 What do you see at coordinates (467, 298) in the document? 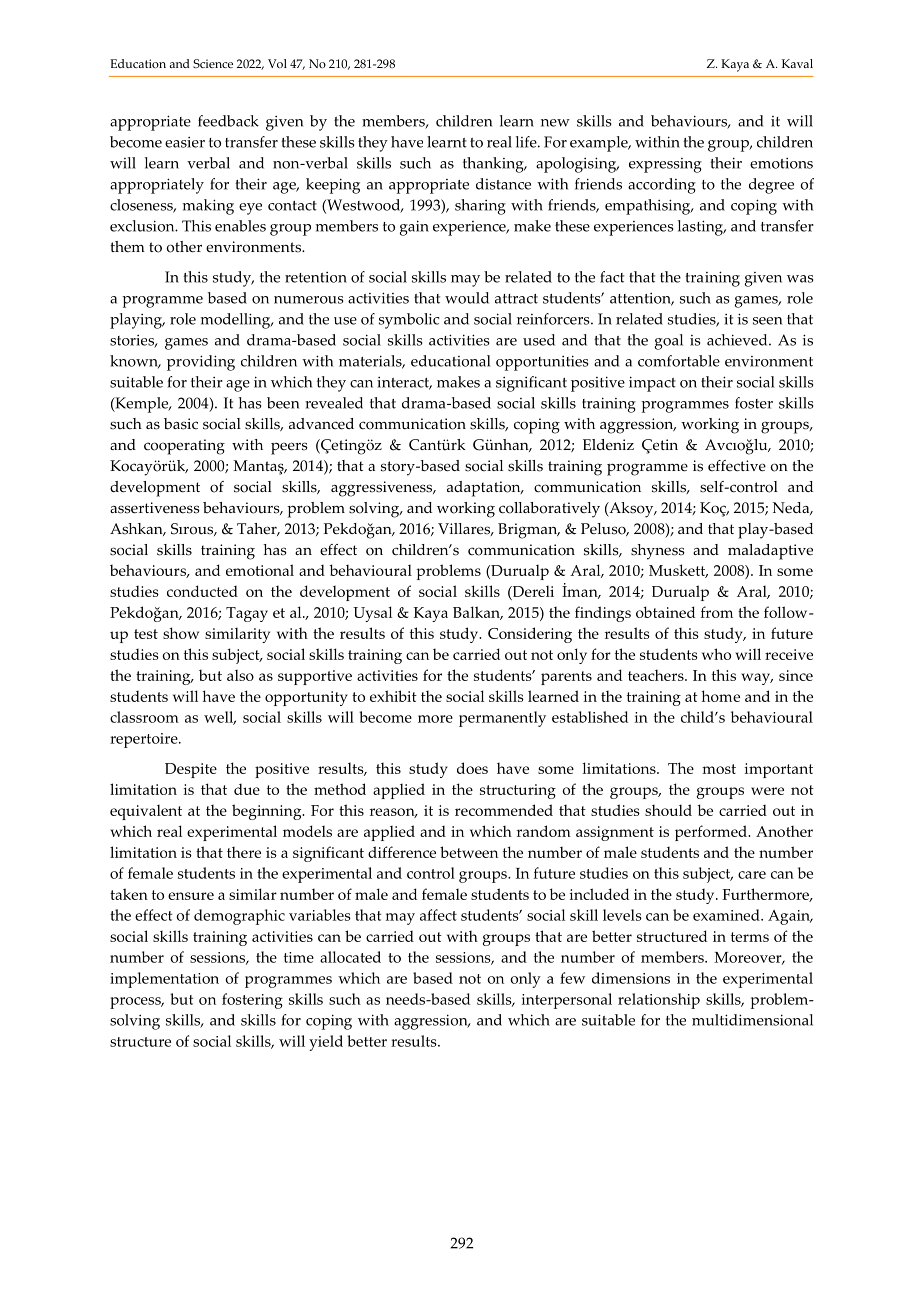
I see `would` at bounding box center [467, 298].
